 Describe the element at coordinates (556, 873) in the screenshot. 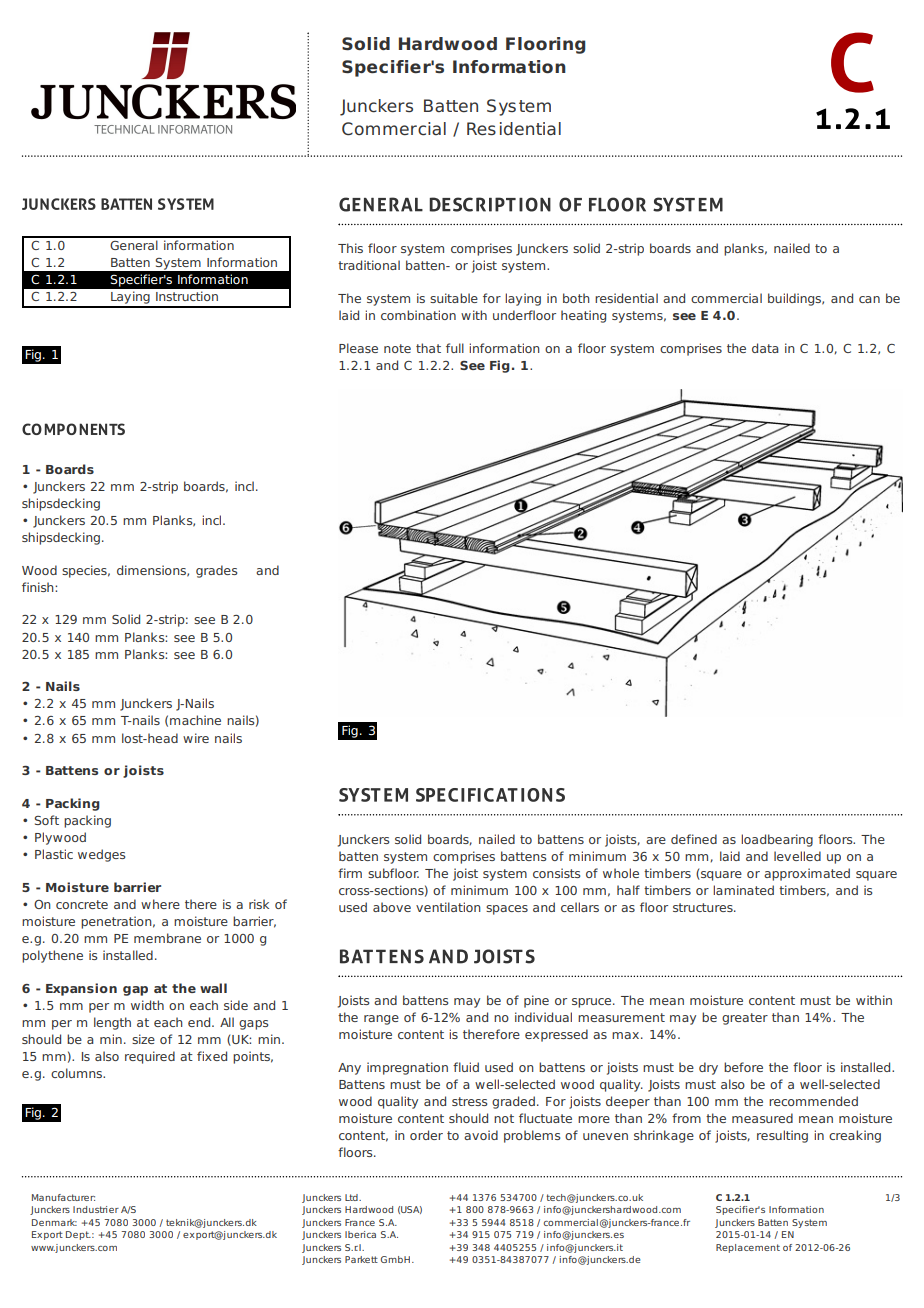

I see `consists` at that location.
